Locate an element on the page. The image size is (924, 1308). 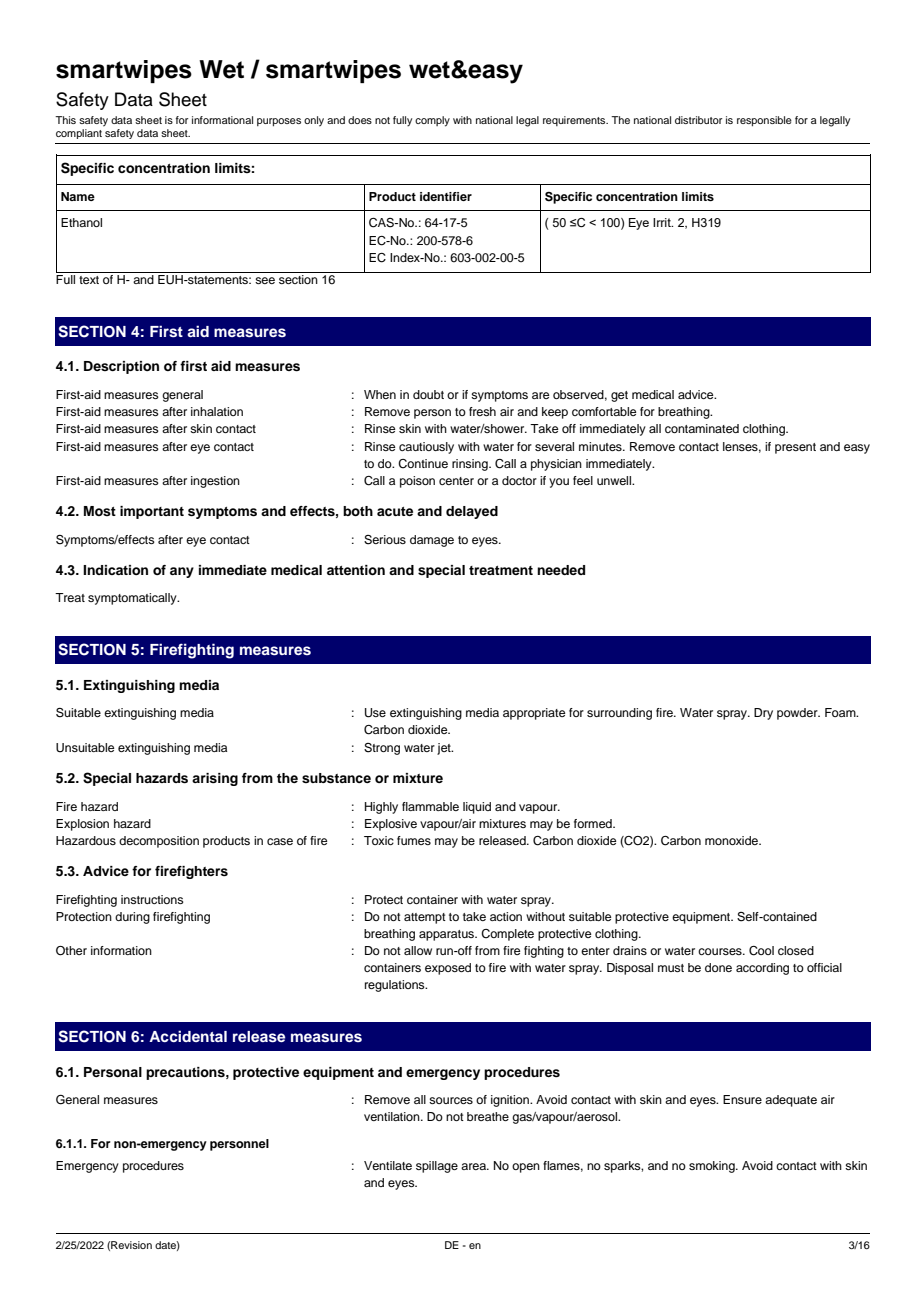
any is located at coordinates (182, 572).
